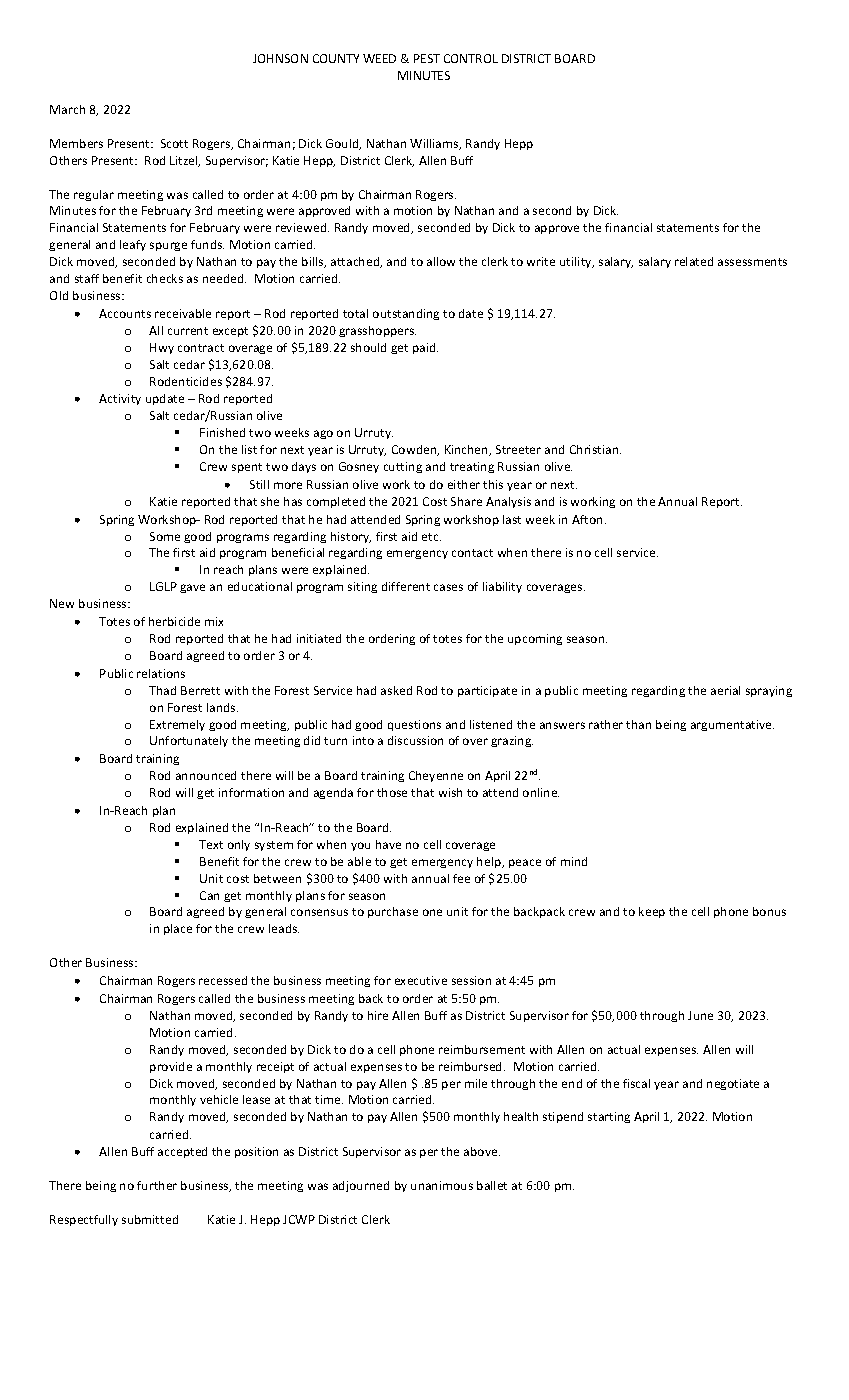  I want to click on further, so click(157, 1185).
